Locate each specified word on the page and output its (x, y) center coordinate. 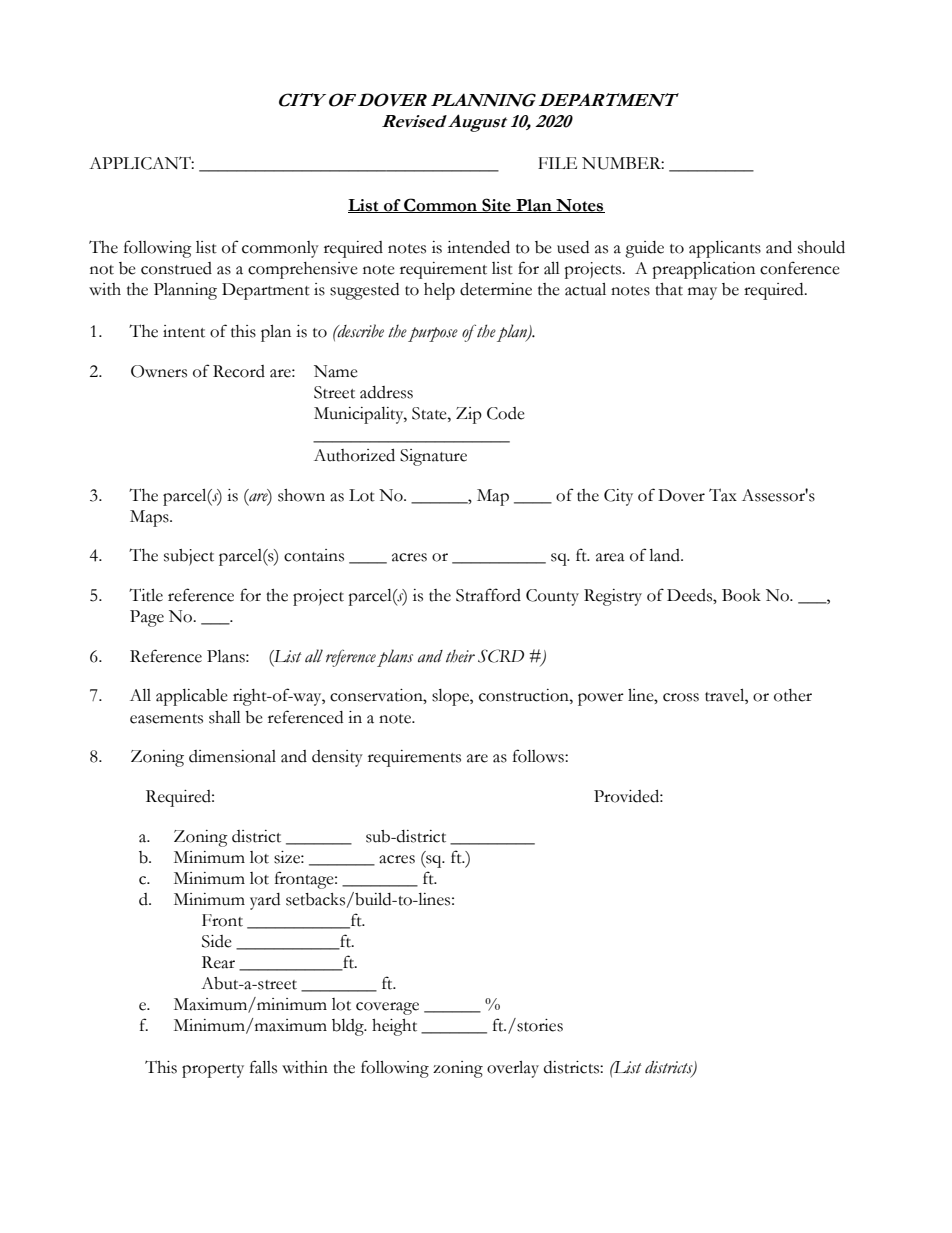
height (394, 1027)
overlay (513, 1069)
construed (176, 268)
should (821, 247)
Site (496, 205)
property (213, 1071)
